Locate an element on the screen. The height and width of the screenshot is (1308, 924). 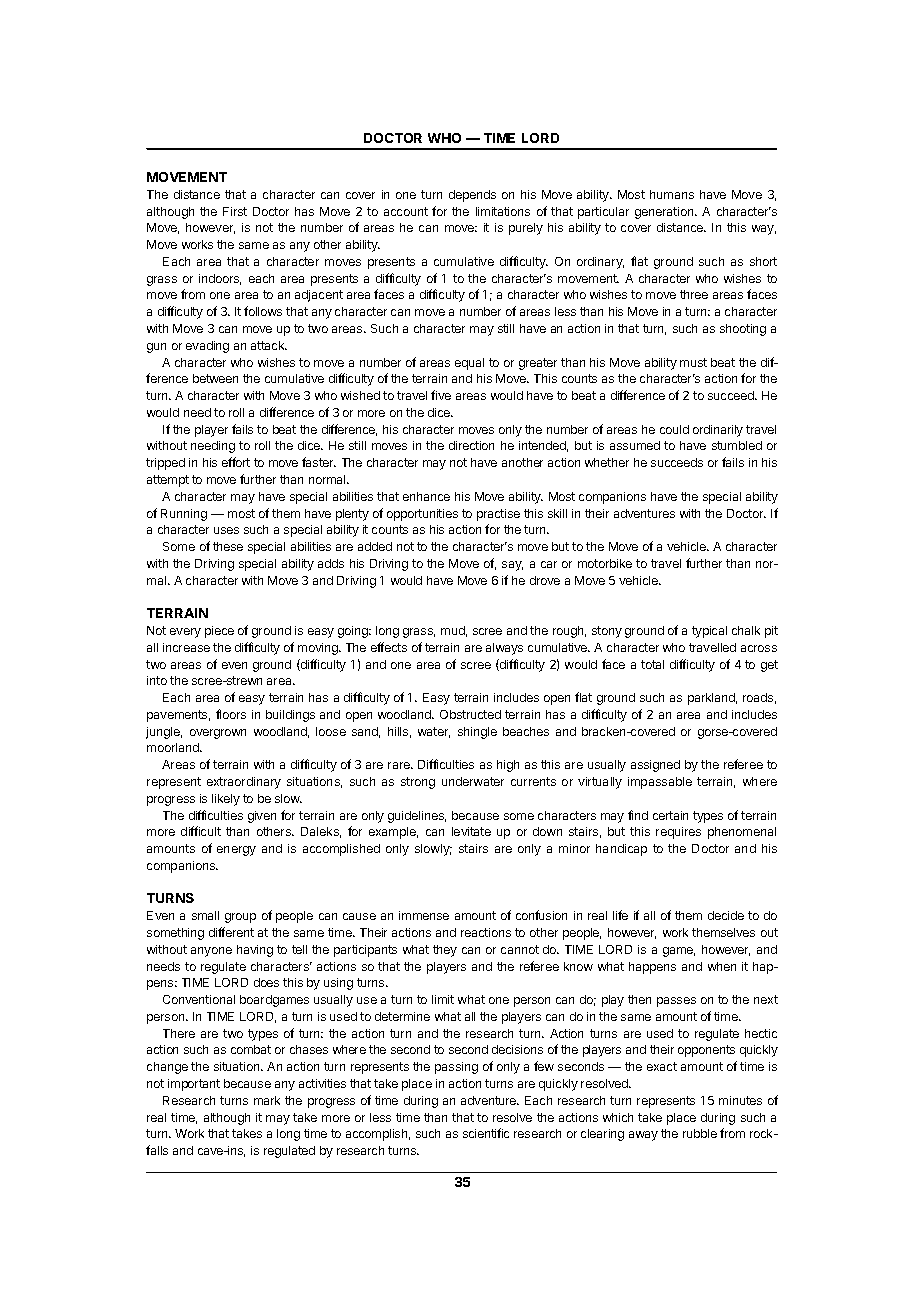
generation is located at coordinates (665, 213).
